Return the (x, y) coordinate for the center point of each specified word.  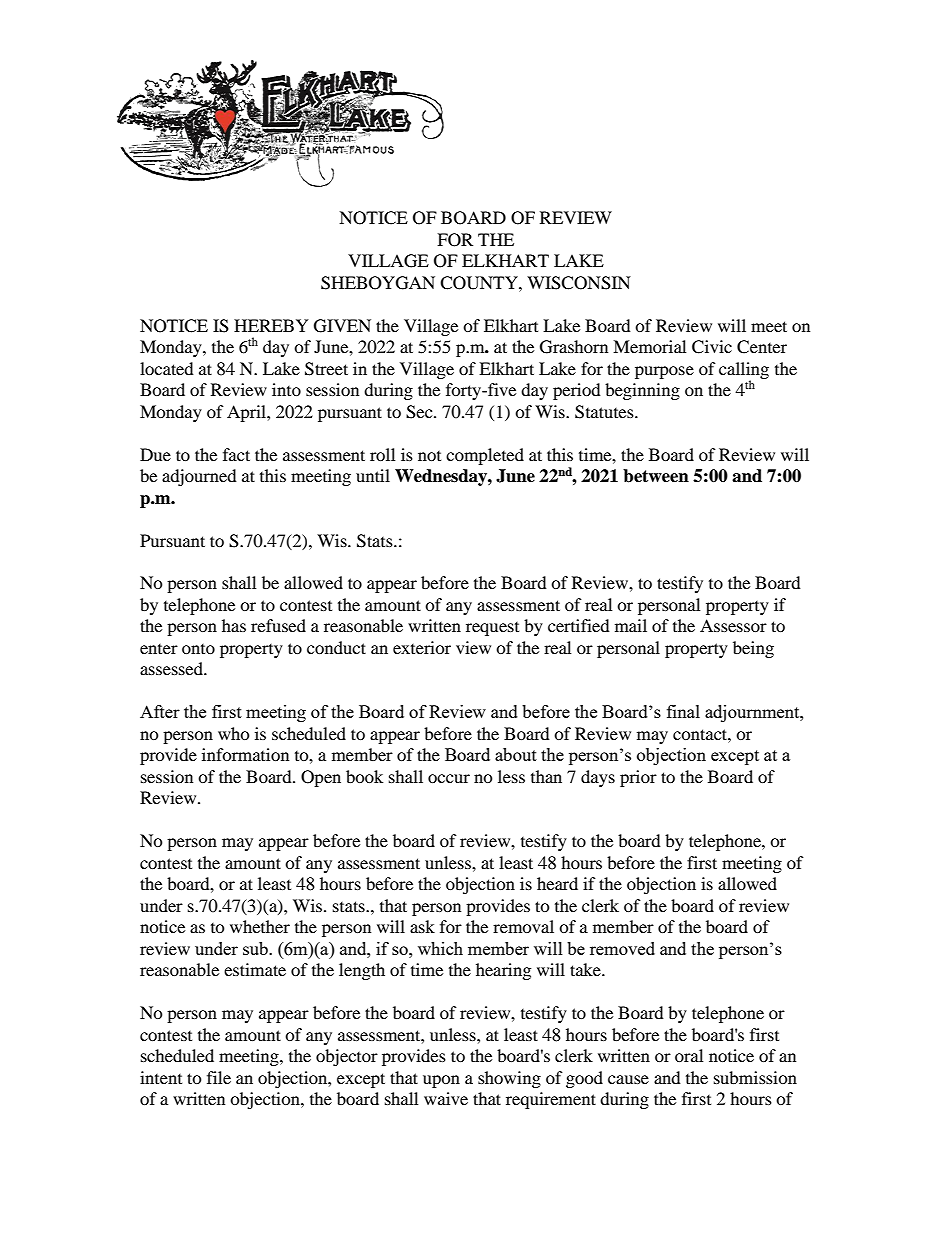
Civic (712, 347)
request (492, 629)
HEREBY (271, 325)
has (234, 625)
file (219, 1077)
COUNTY (480, 283)
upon (441, 1081)
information (245, 754)
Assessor (733, 625)
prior (638, 778)
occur (449, 778)
